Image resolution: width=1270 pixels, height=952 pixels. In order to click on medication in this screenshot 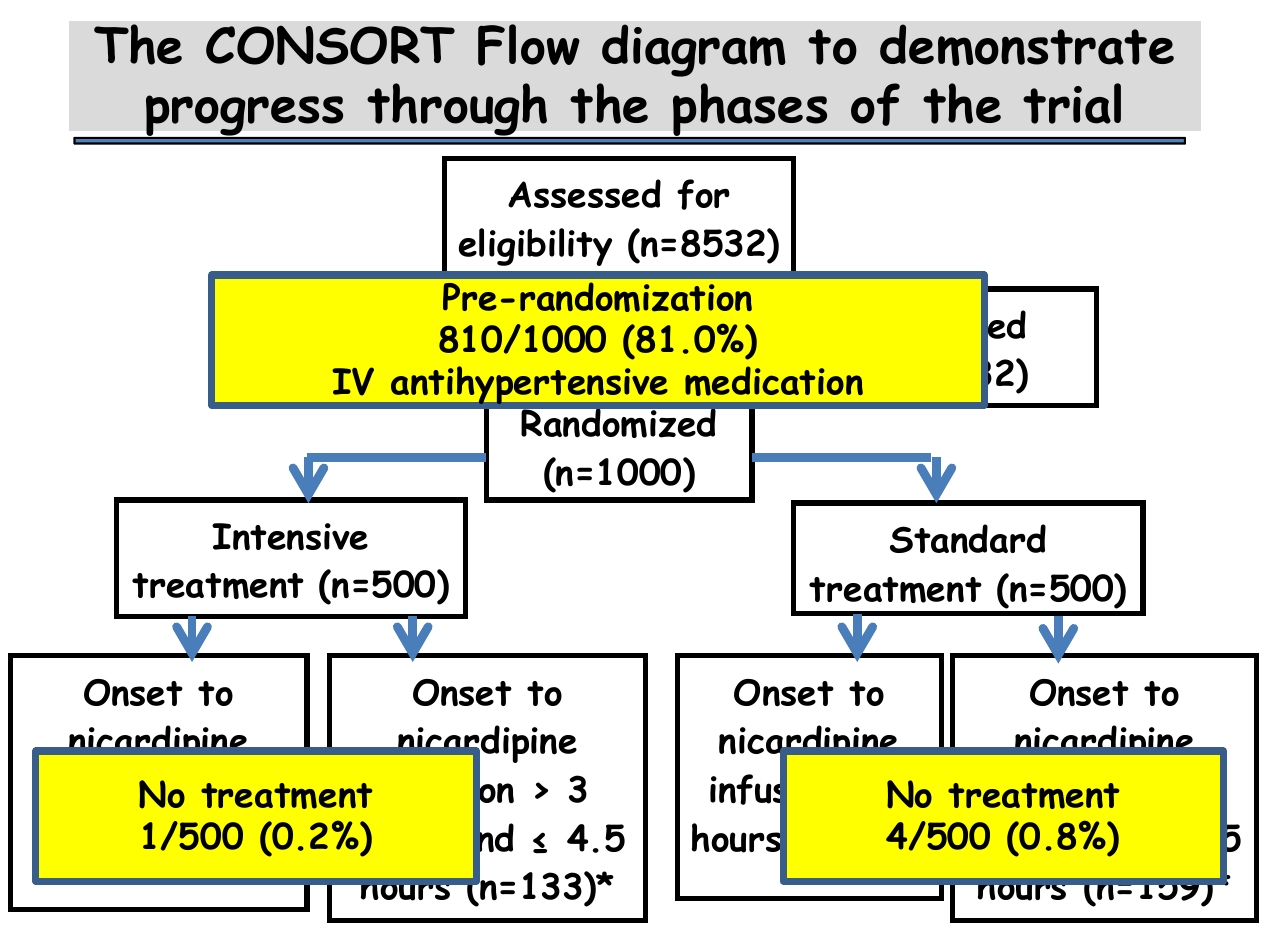, I will do `click(774, 381)`.
